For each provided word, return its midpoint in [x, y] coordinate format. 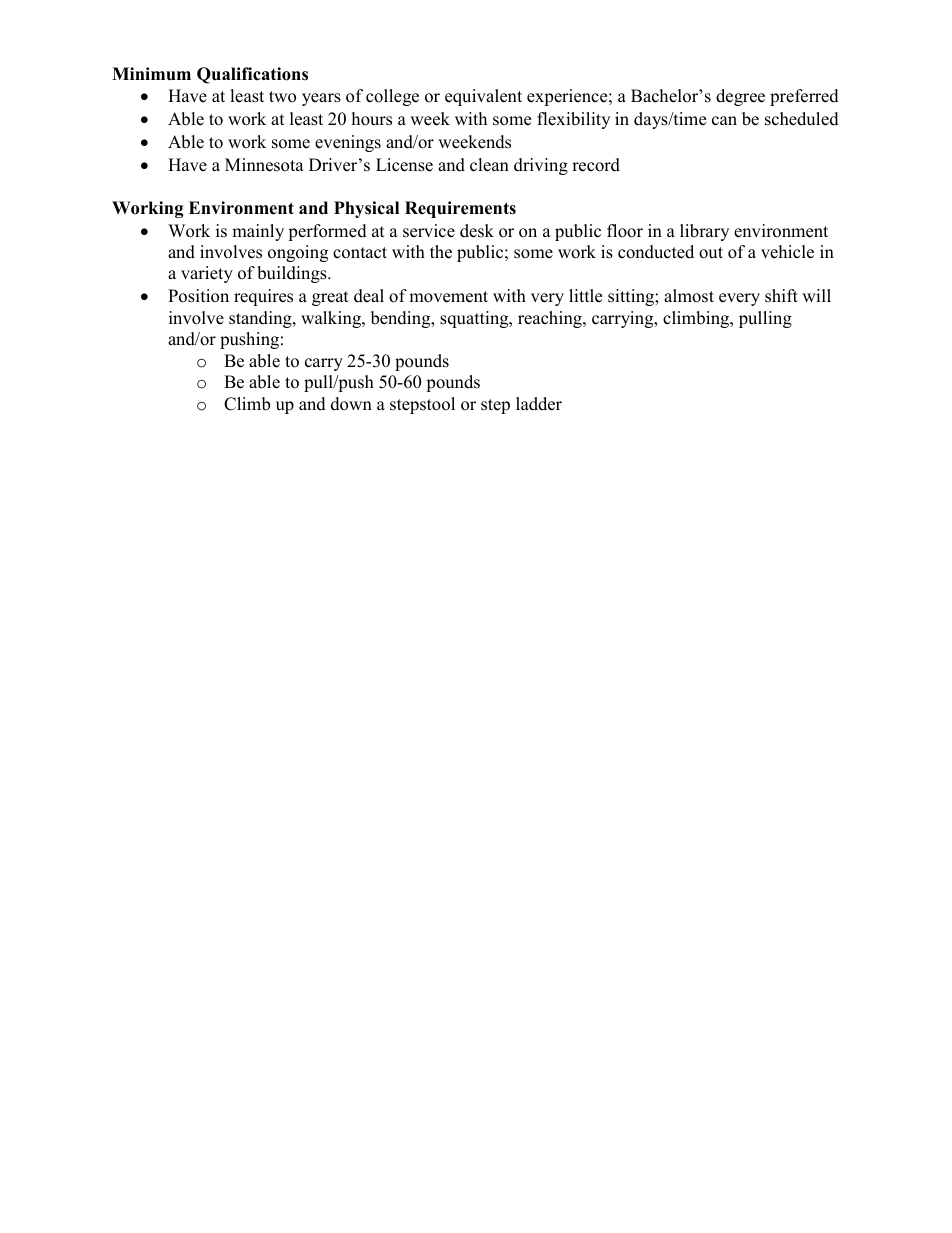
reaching [551, 319]
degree [740, 97]
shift [781, 296]
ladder [539, 404]
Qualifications [252, 75]
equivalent [483, 97]
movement [448, 297]
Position [198, 296]
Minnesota [264, 165]
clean [489, 165]
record [596, 165]
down [351, 404]
